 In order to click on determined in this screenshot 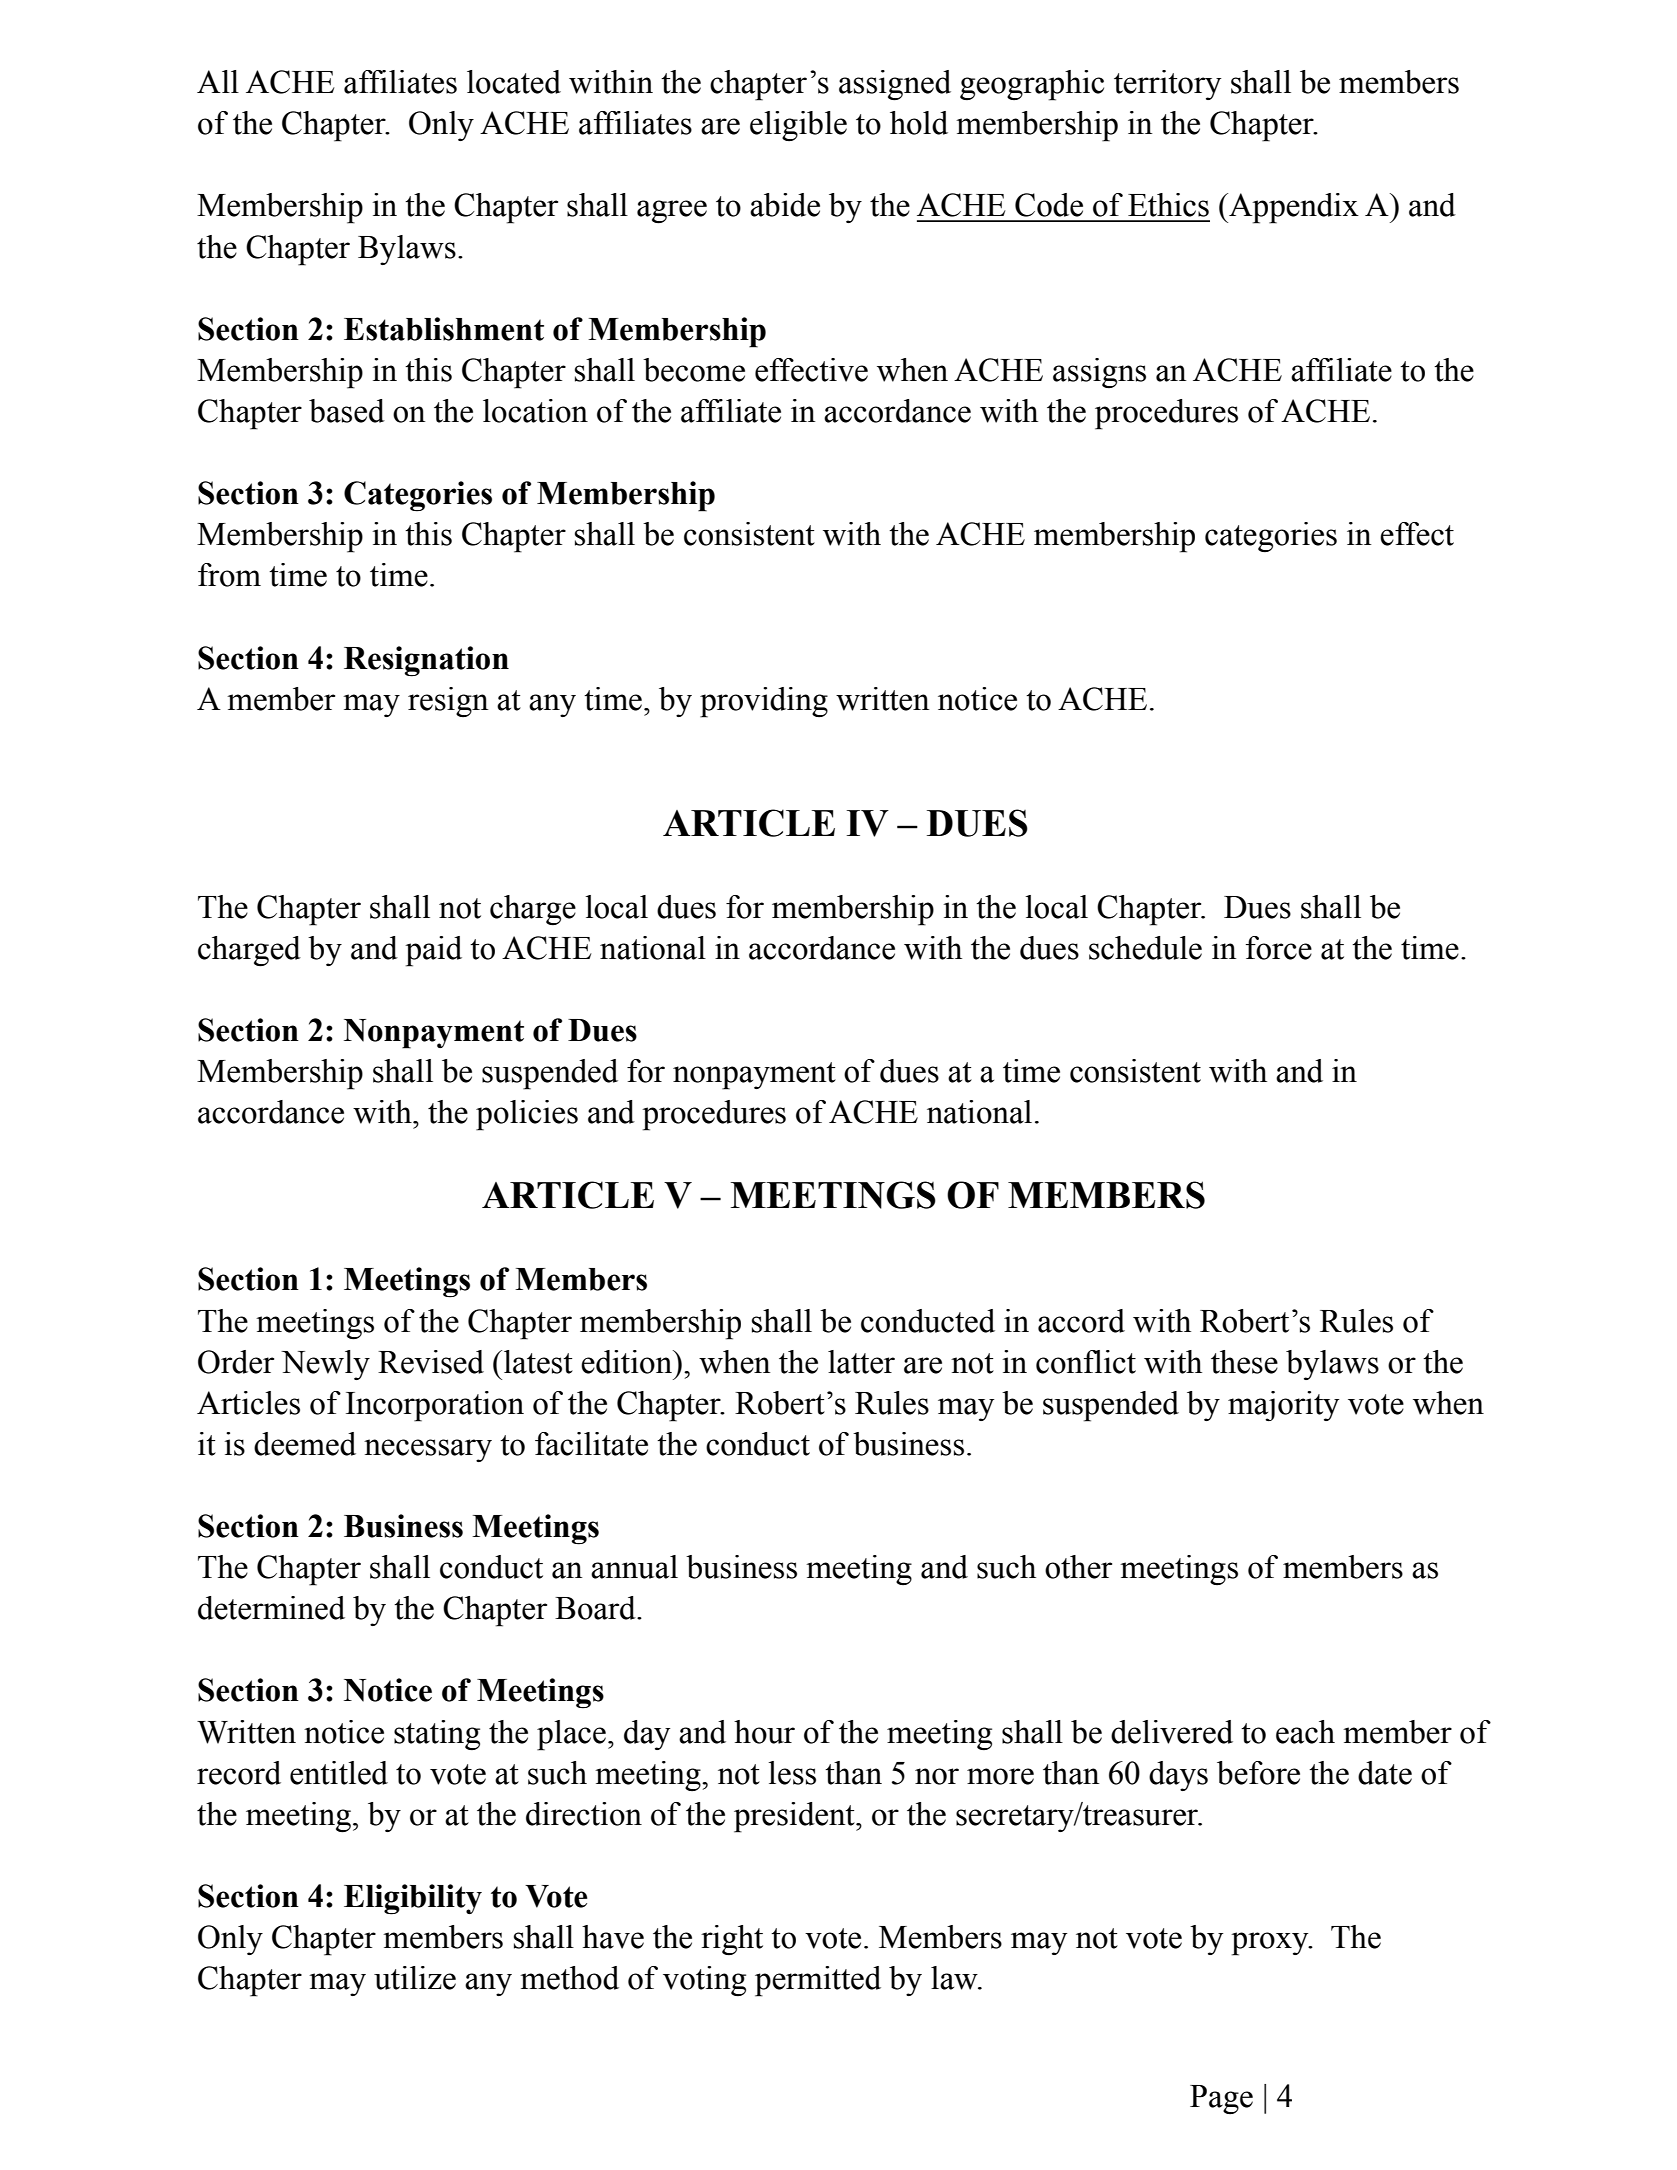, I will do `click(271, 1608)`.
